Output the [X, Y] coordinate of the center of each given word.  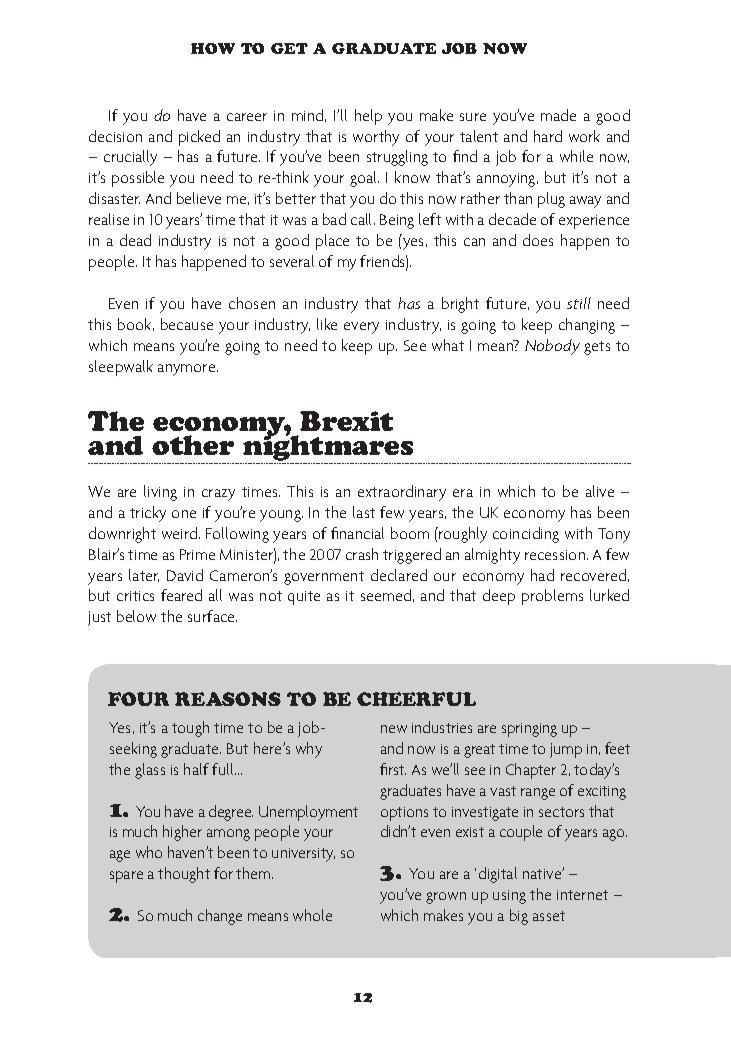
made [558, 115]
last [364, 512]
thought [184, 875]
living [160, 493]
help [368, 117]
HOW [213, 48]
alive [600, 491]
